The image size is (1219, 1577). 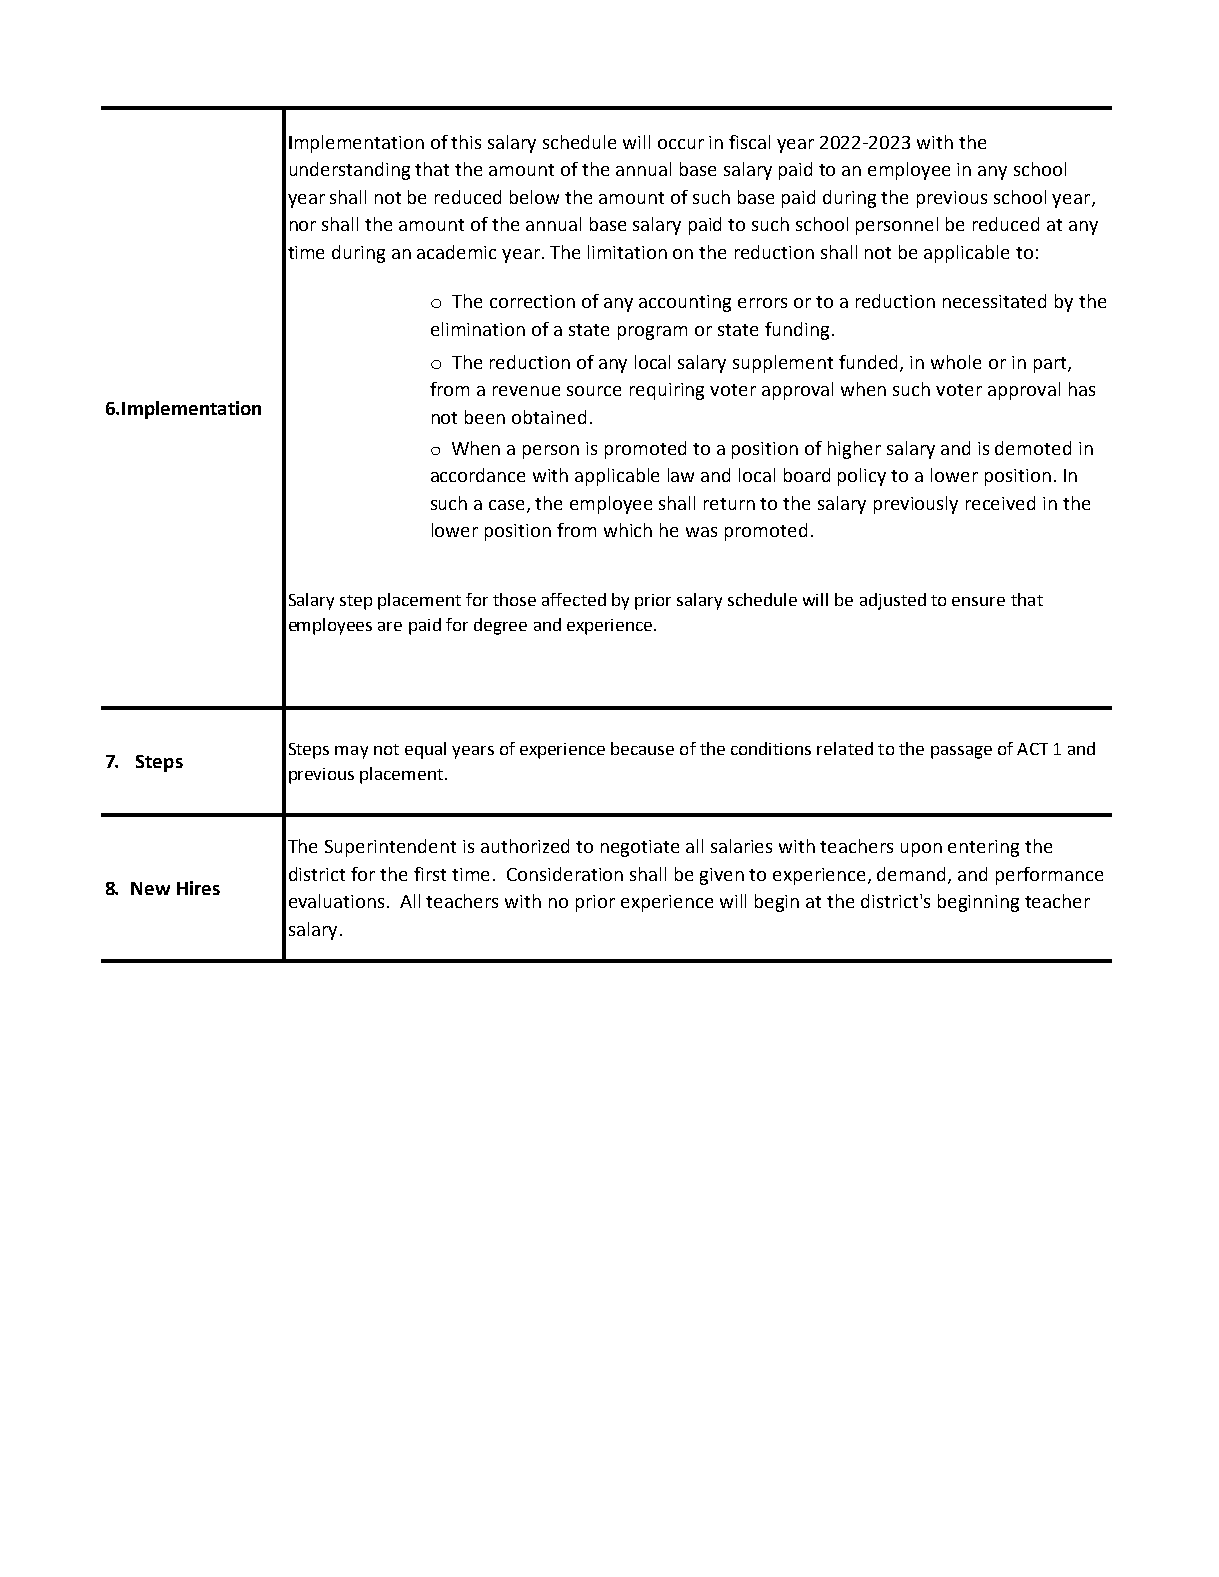 I want to click on Hires, so click(x=198, y=888).
